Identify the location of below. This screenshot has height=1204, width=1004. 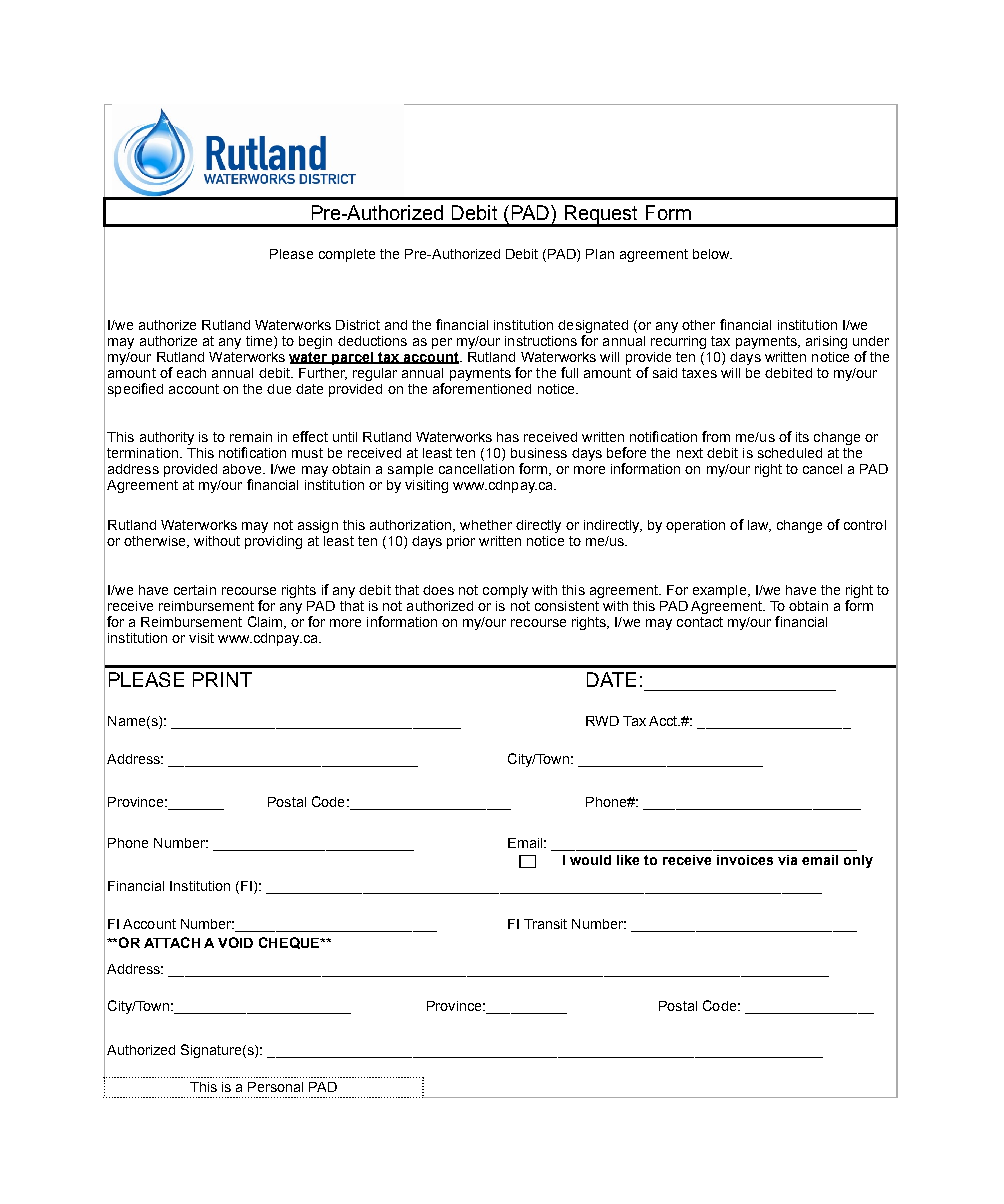
(712, 254).
